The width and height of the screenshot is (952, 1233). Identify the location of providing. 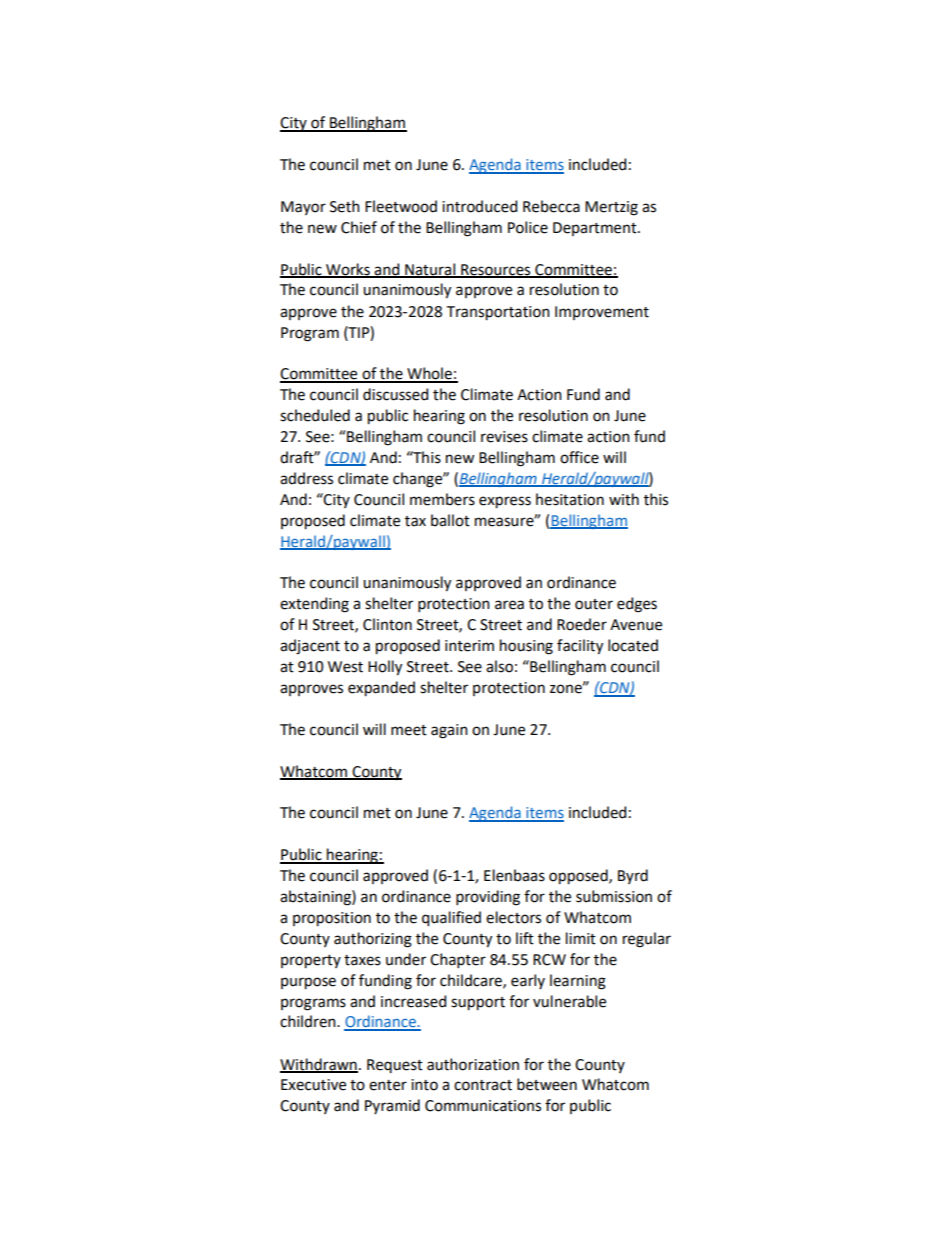
(488, 898).
